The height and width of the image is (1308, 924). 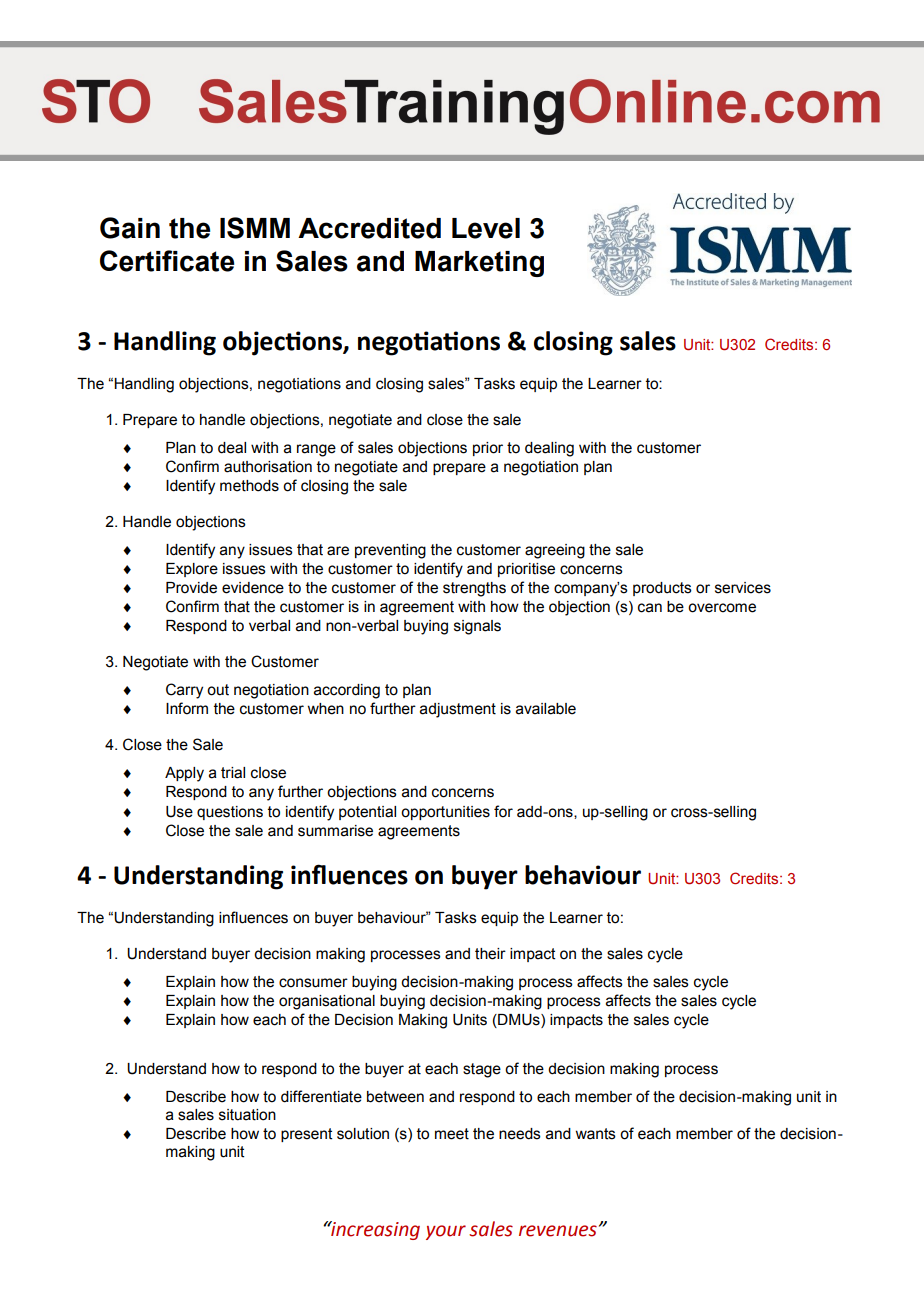 I want to click on Marketing, so click(x=479, y=264).
